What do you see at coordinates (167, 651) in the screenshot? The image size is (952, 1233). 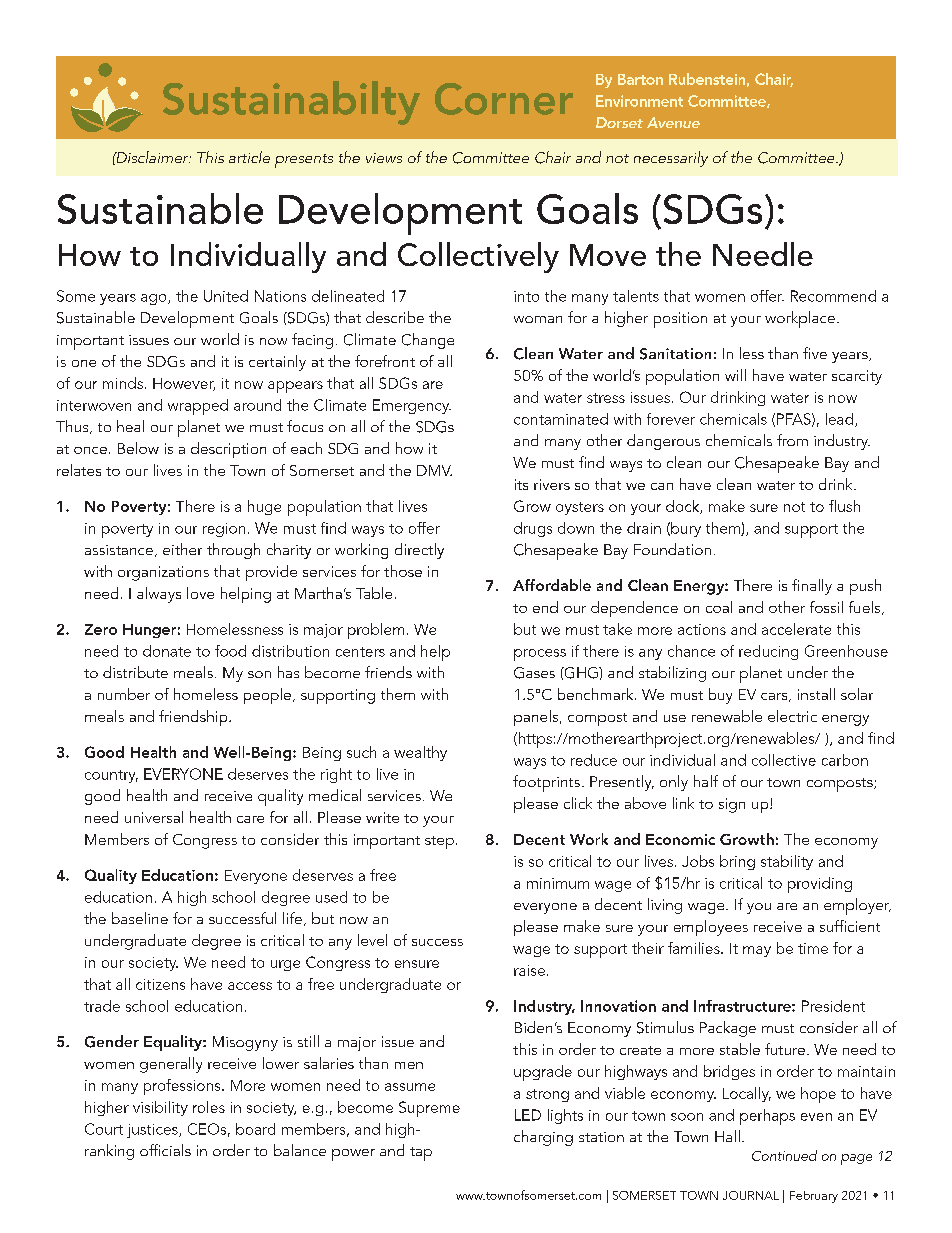 I see `donate` at bounding box center [167, 651].
